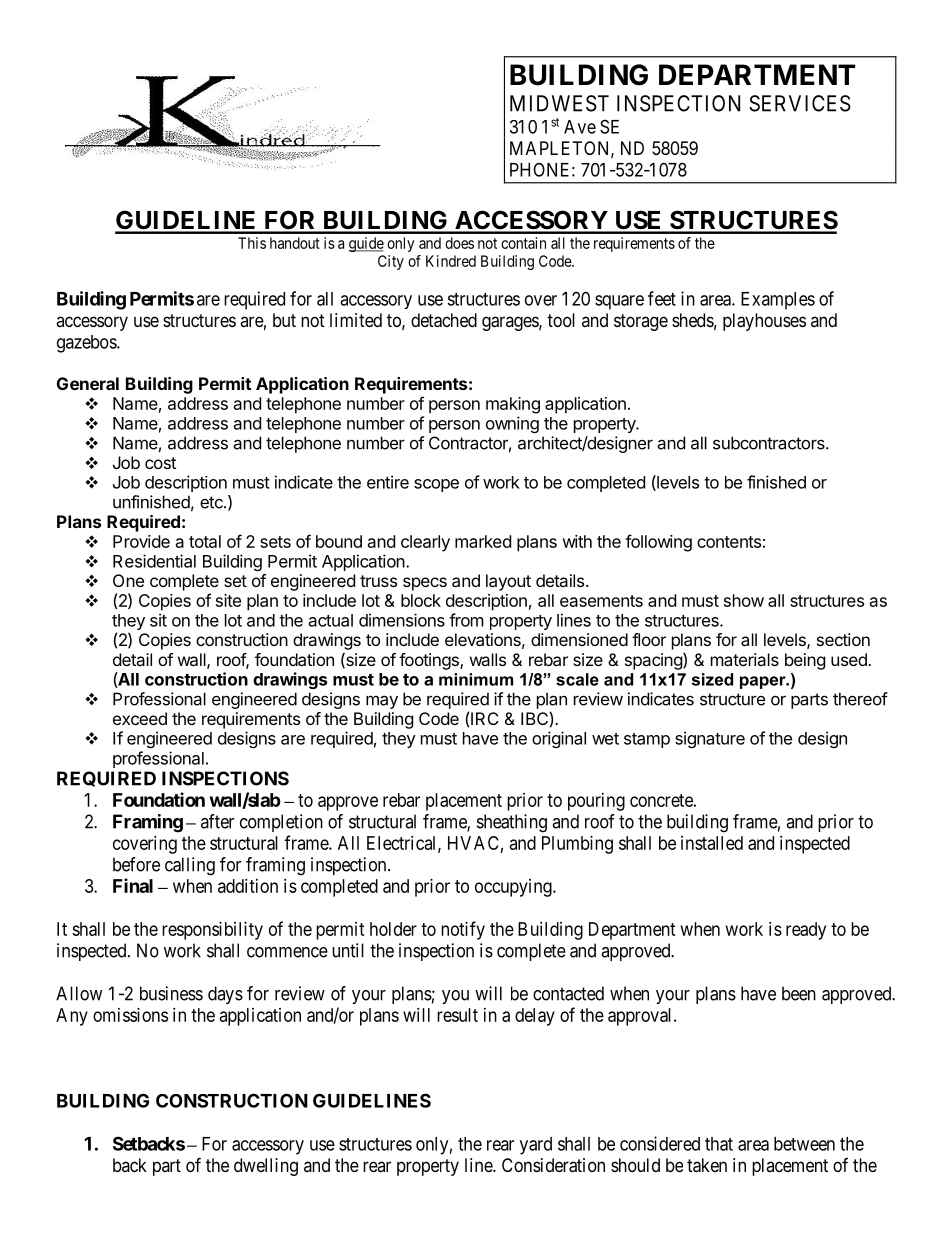 This page has width=952, height=1233. What do you see at coordinates (217, 821) in the page?
I see `after` at bounding box center [217, 821].
